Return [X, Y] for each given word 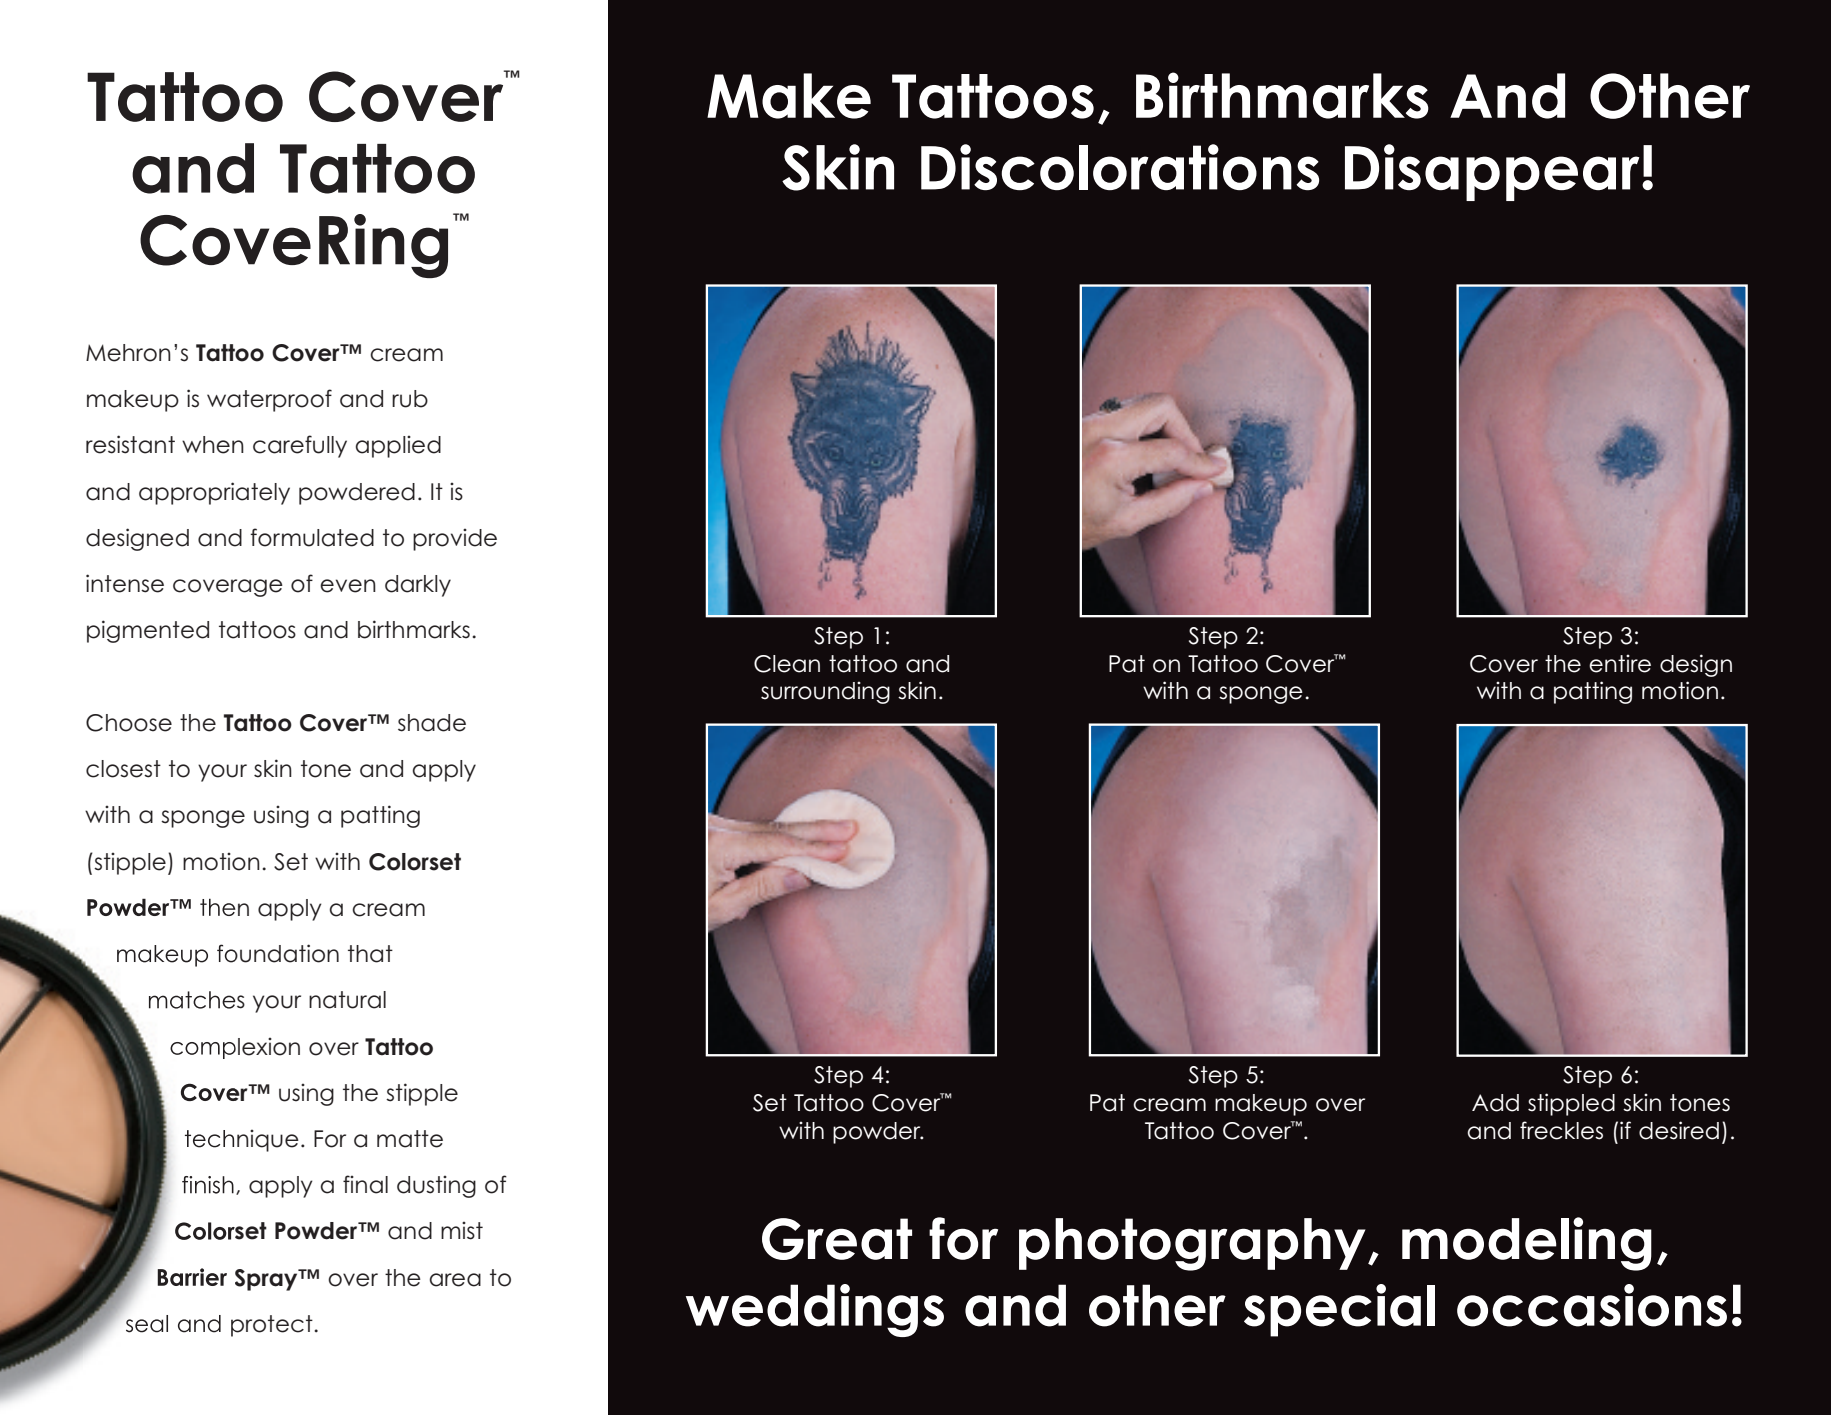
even [348, 586]
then [224, 907]
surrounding [825, 692]
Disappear [1492, 172]
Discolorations [1120, 167]
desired [1679, 1130]
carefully [300, 446]
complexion [235, 1048]
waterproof [269, 400]
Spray [267, 1280]
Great [837, 1239]
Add [1495, 1103]
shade [432, 723]
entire [1620, 663]
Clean [787, 664]
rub [410, 399]
